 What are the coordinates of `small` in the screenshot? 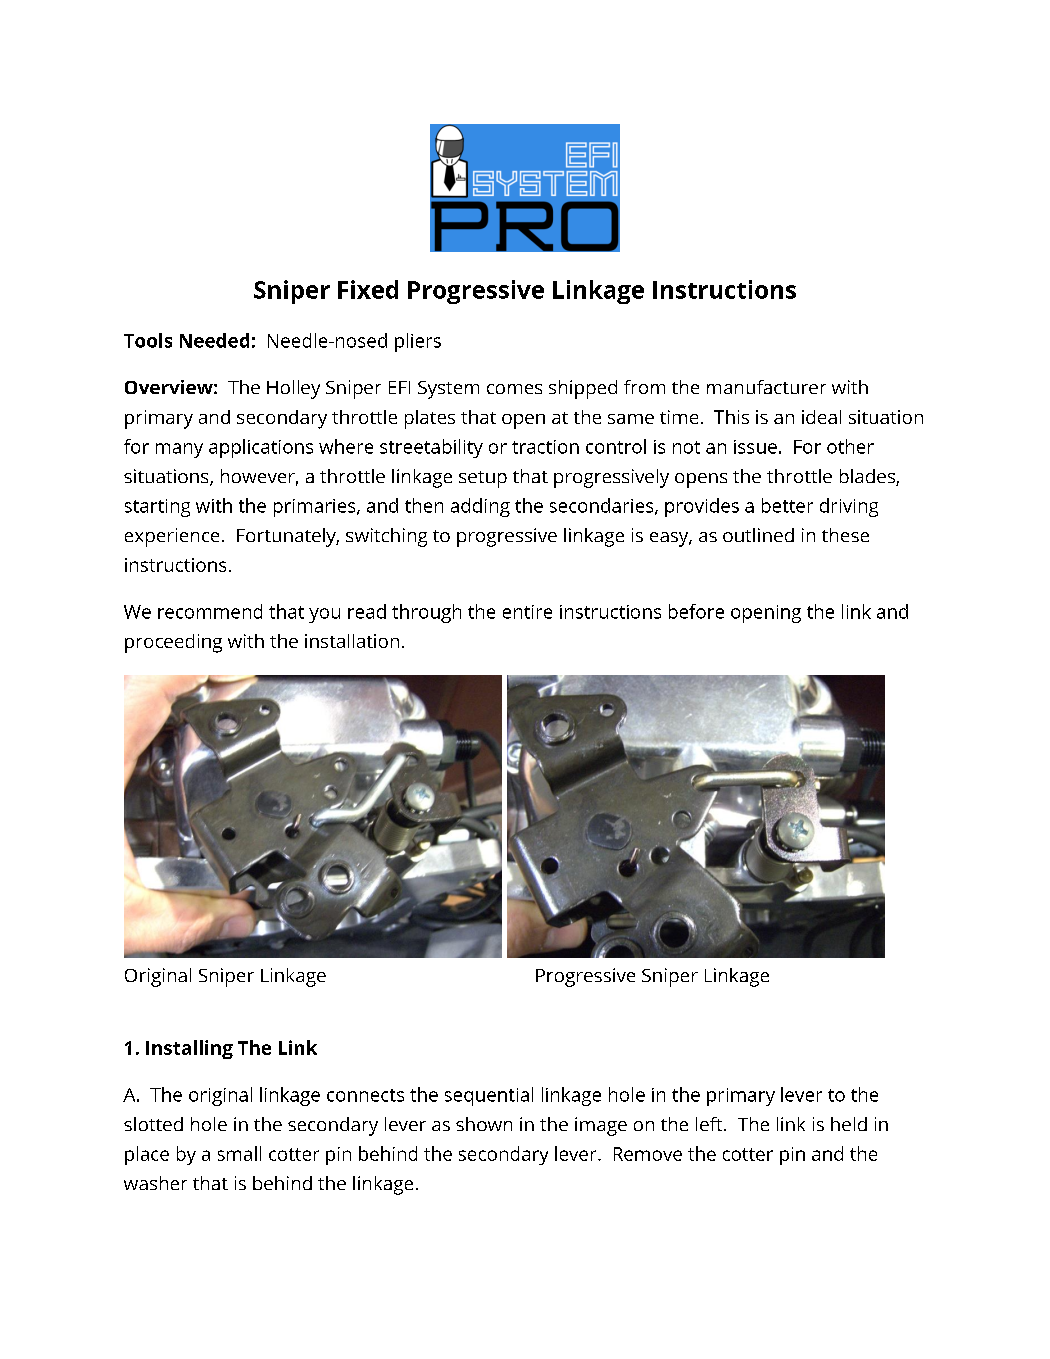 It's located at (239, 1153).
